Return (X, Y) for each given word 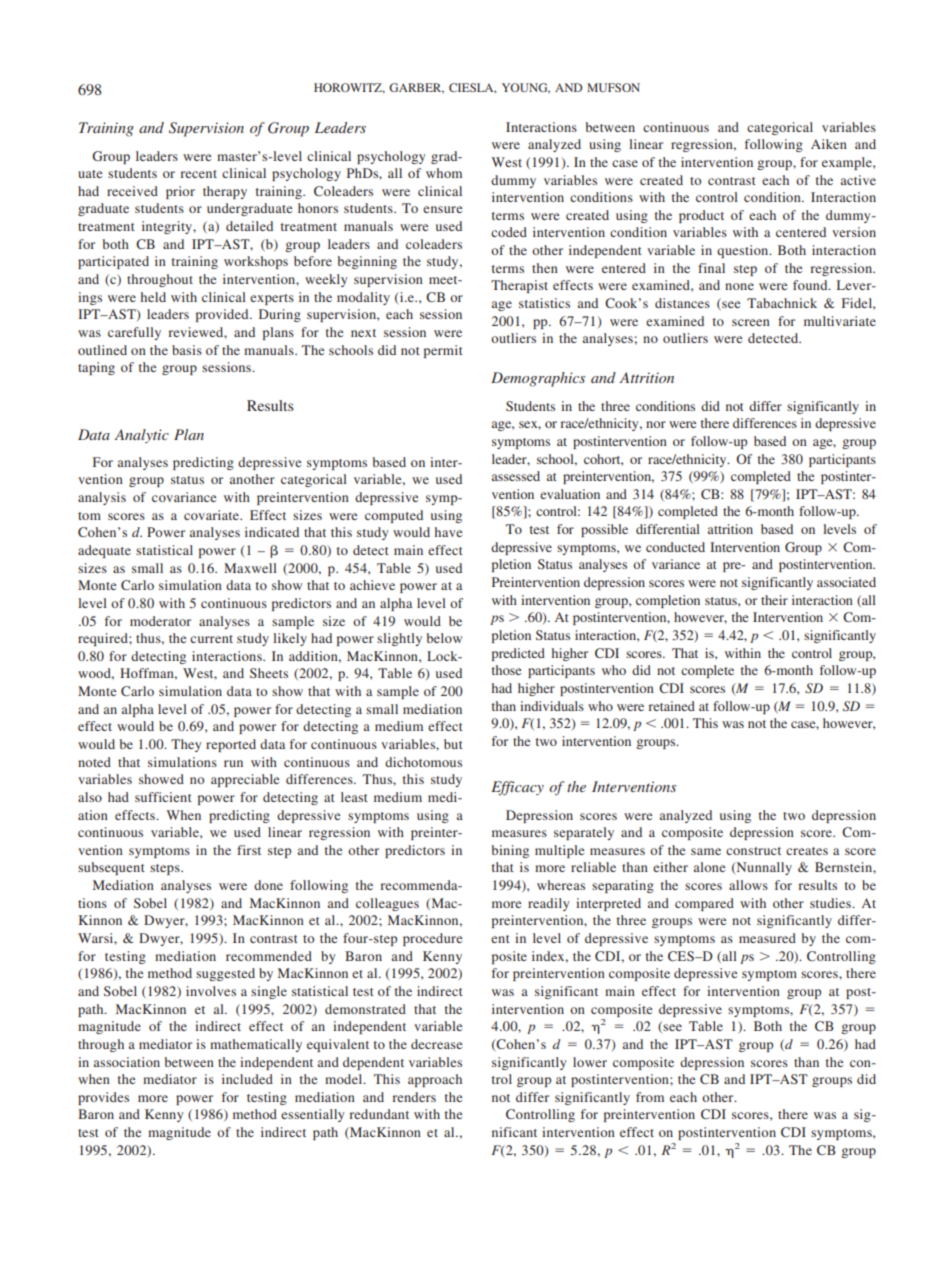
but (453, 744)
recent (199, 174)
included (247, 1079)
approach (435, 1080)
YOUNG (526, 88)
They (186, 745)
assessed (516, 476)
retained (672, 706)
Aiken (829, 144)
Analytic (141, 436)
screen (751, 322)
